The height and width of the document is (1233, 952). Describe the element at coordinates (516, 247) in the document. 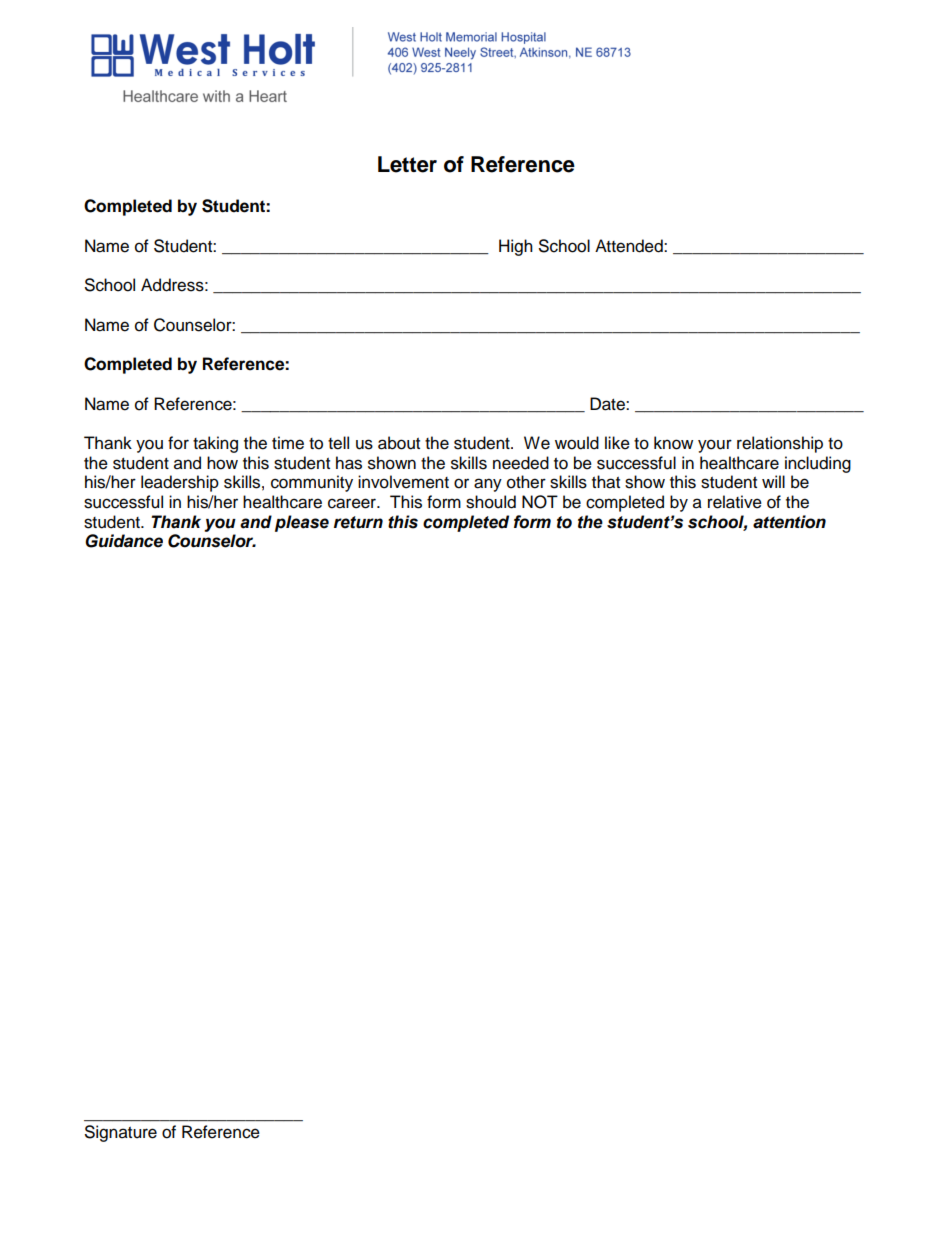

I see `High` at that location.
